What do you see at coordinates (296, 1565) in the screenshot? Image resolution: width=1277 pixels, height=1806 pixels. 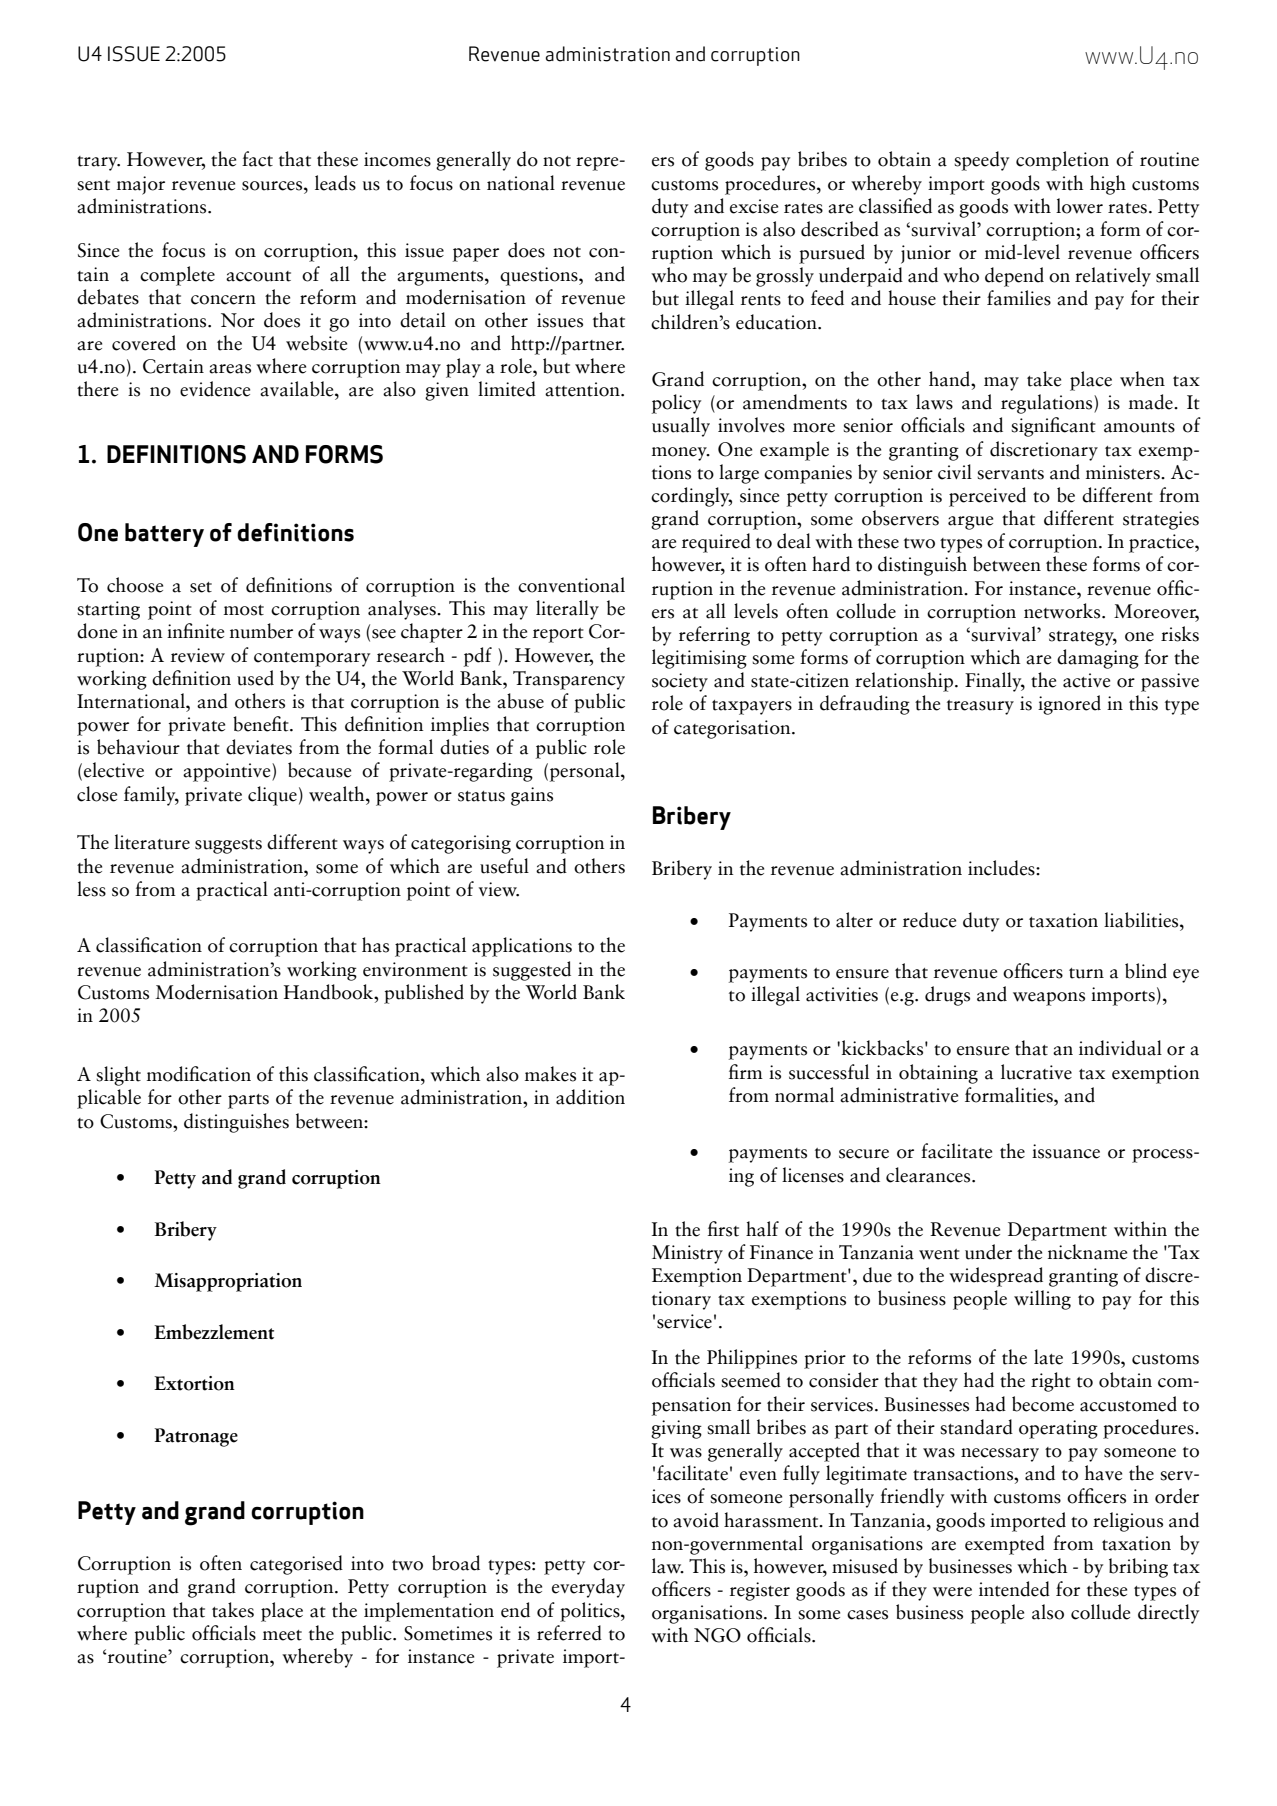 I see `categorised` at bounding box center [296, 1565].
